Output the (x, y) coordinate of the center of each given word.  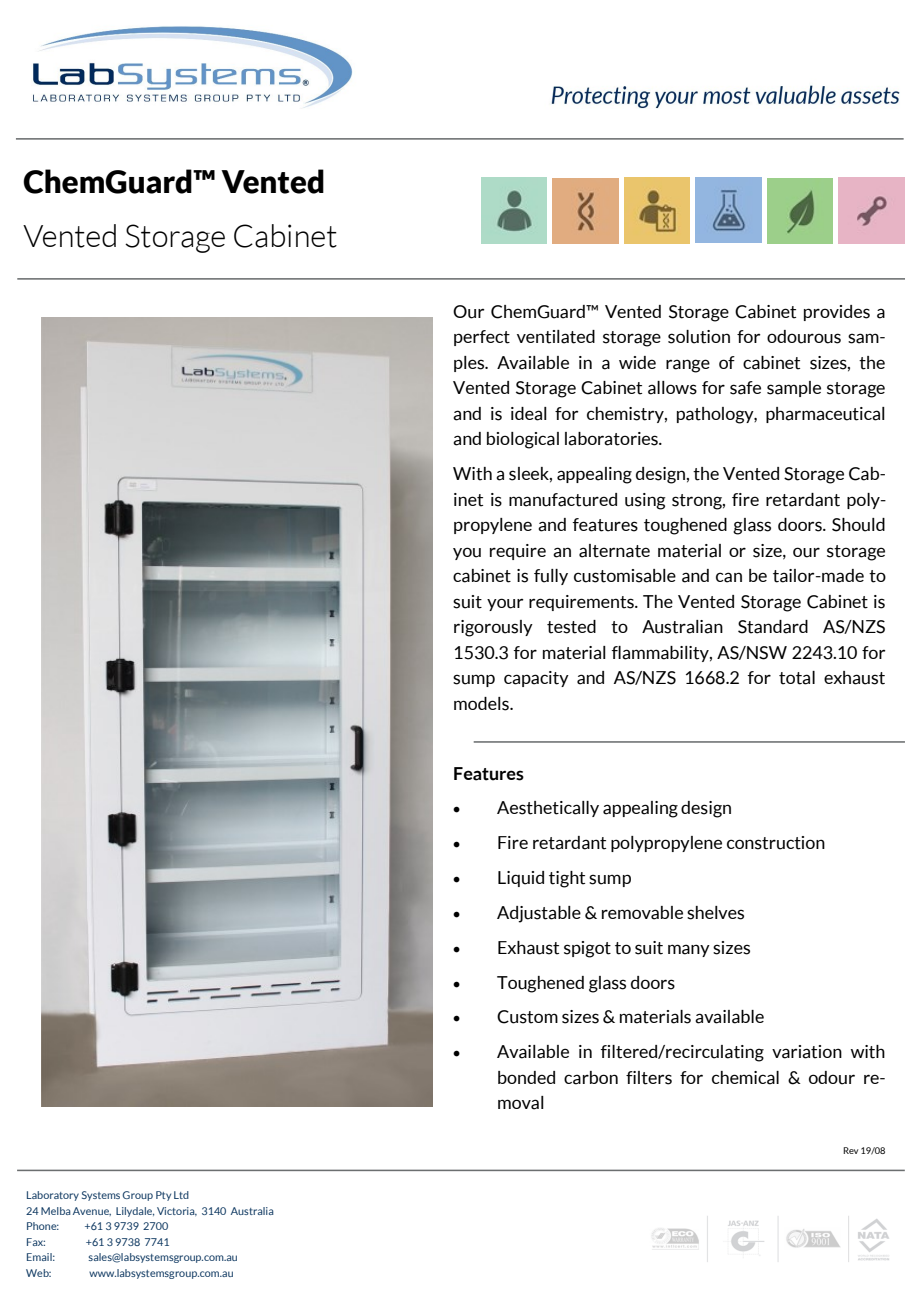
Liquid (521, 879)
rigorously (493, 628)
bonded (526, 1077)
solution (699, 337)
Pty (163, 1196)
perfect (482, 338)
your (505, 604)
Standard (773, 627)
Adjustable (539, 914)
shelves (715, 913)
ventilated (556, 337)
